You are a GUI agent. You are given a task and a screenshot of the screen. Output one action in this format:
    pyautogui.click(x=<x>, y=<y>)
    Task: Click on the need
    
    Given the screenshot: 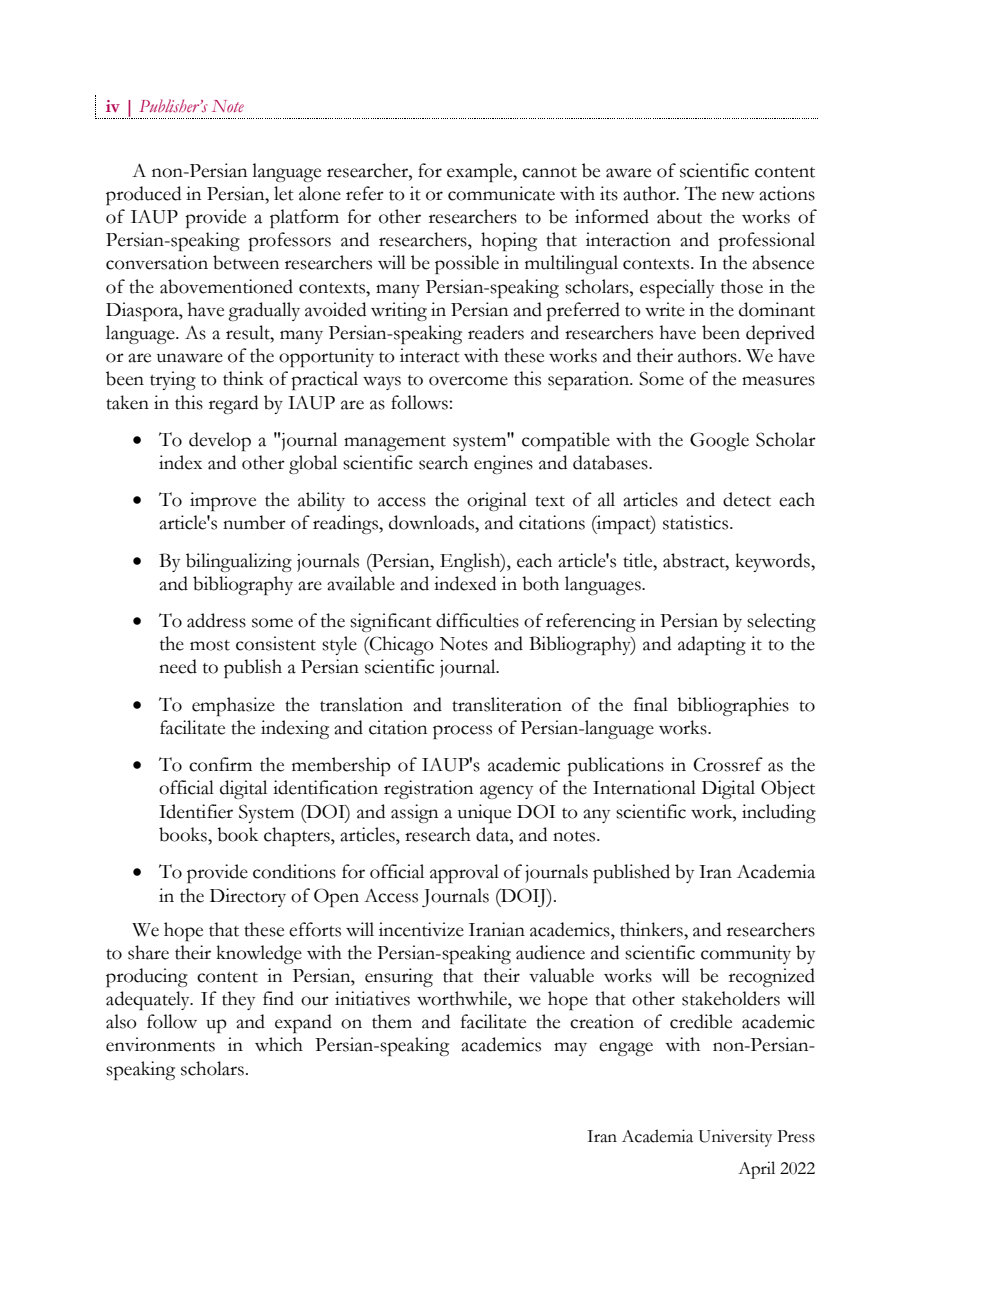 What is the action you would take?
    pyautogui.click(x=178, y=666)
